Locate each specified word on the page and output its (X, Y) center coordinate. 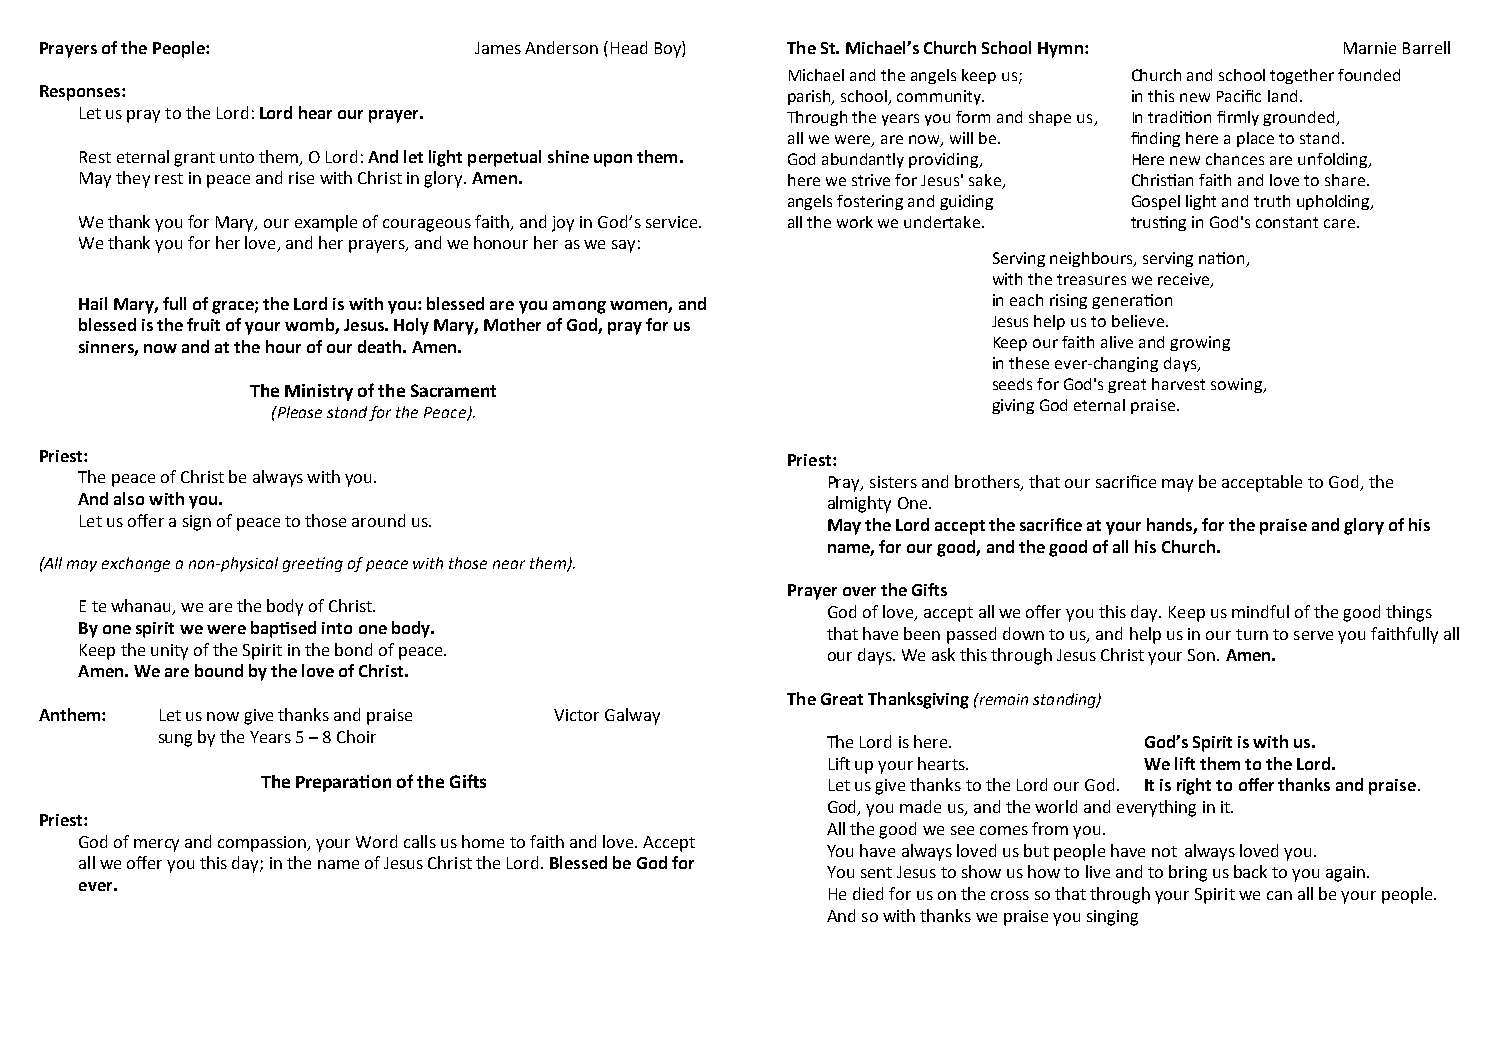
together (1302, 76)
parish (811, 97)
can (1279, 895)
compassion (263, 844)
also (129, 498)
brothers (988, 483)
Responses (81, 93)
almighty (859, 504)
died (868, 893)
